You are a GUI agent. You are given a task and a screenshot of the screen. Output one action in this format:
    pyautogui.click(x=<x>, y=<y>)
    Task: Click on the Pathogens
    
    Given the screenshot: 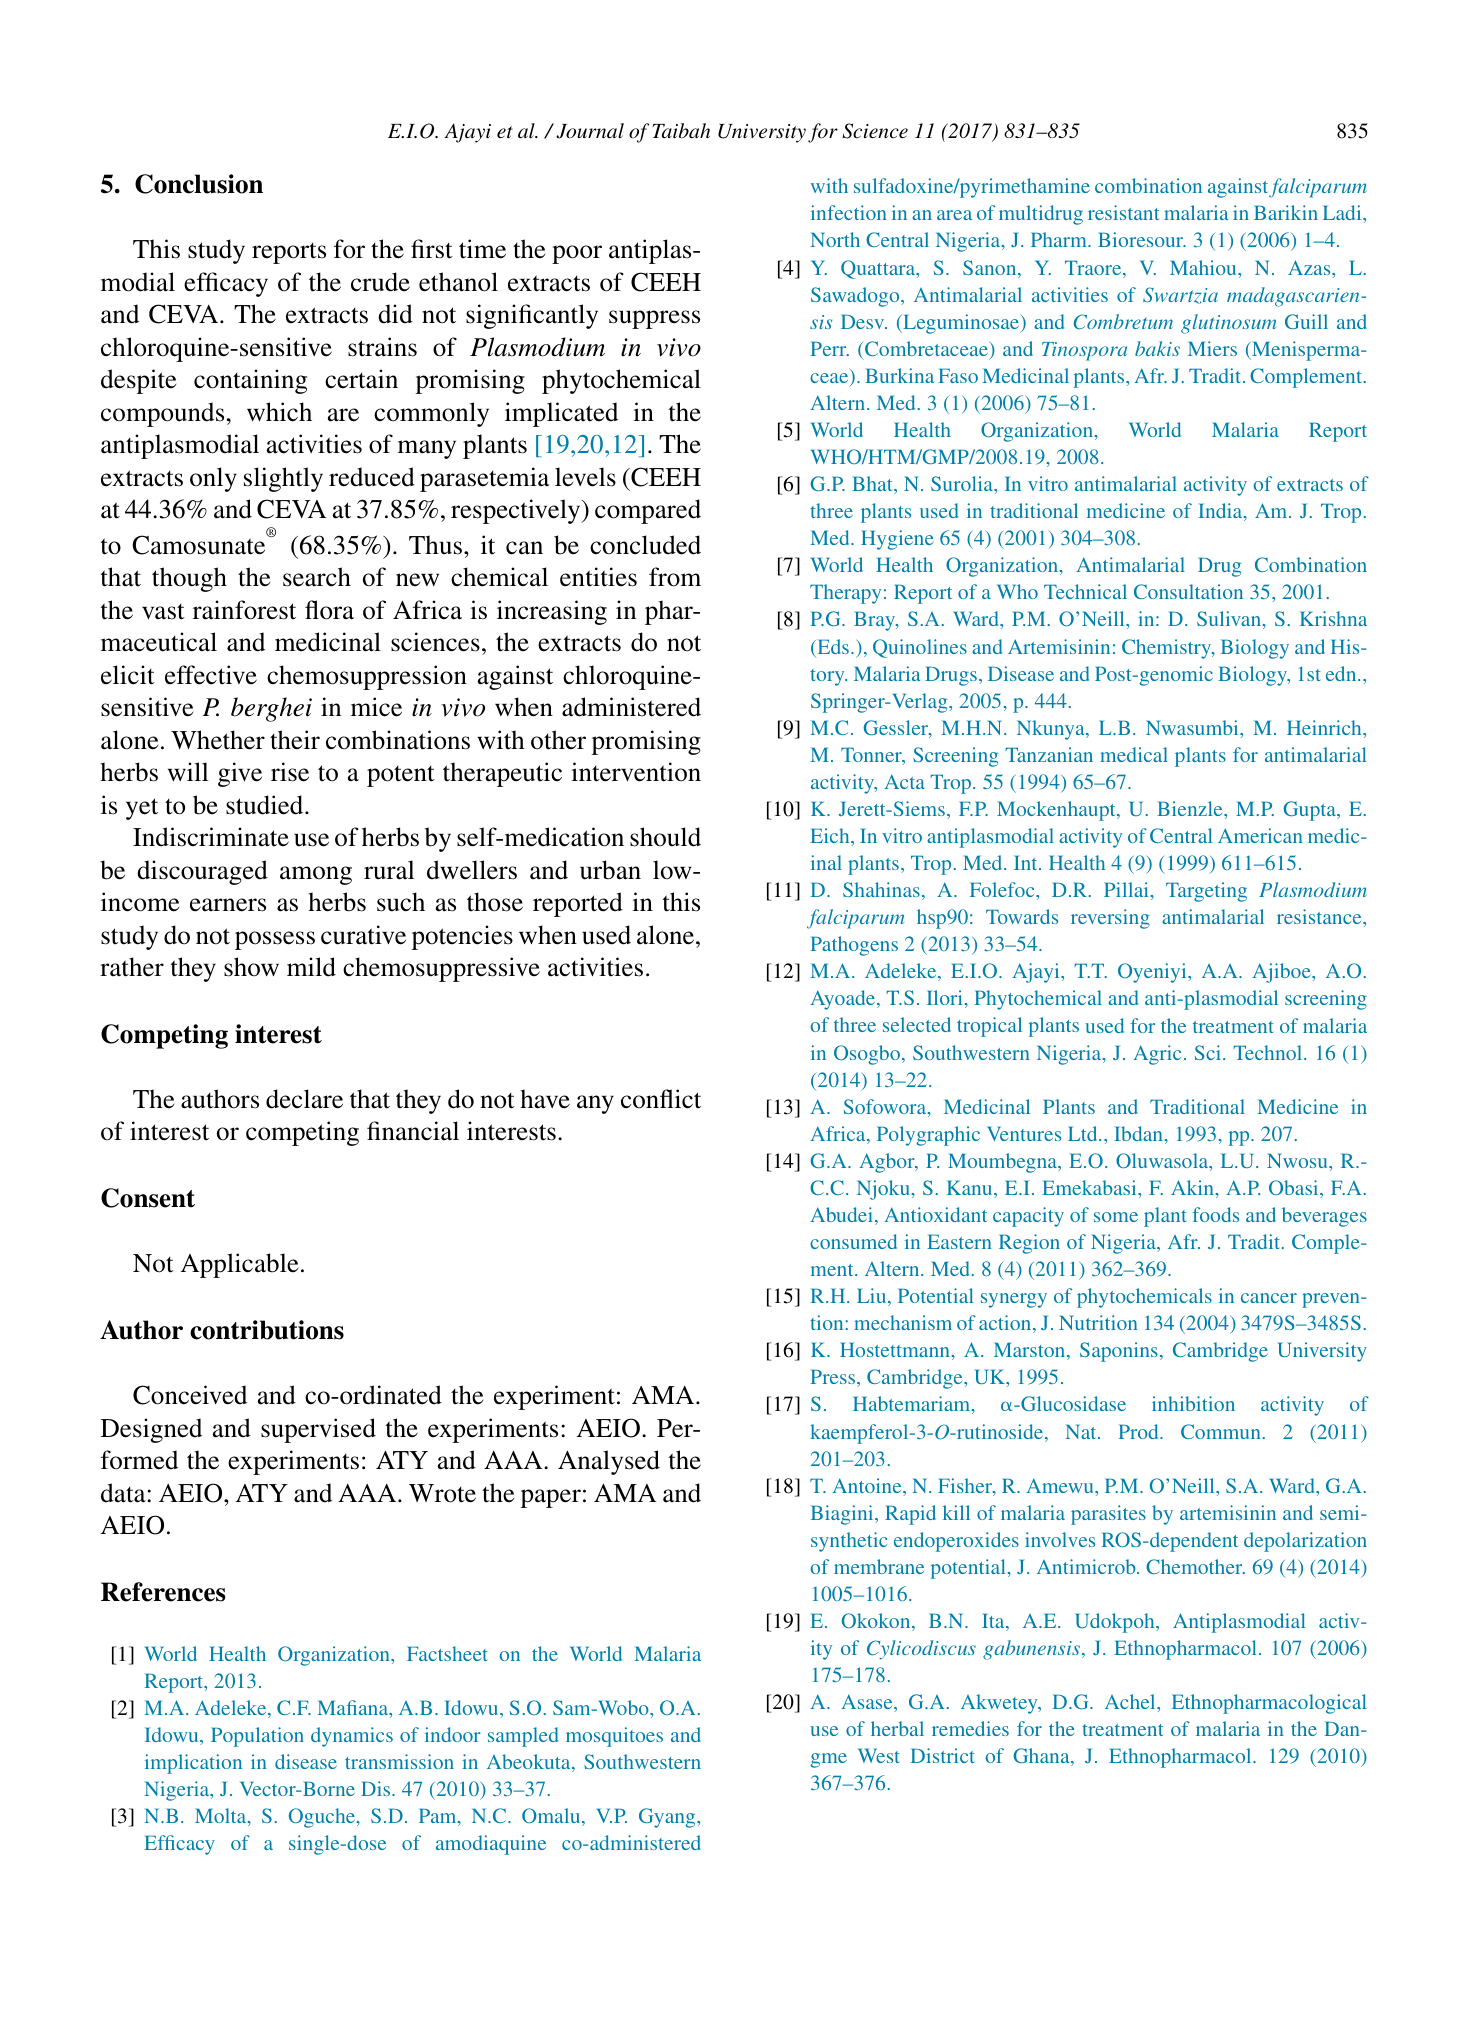 What is the action you would take?
    pyautogui.click(x=854, y=946)
